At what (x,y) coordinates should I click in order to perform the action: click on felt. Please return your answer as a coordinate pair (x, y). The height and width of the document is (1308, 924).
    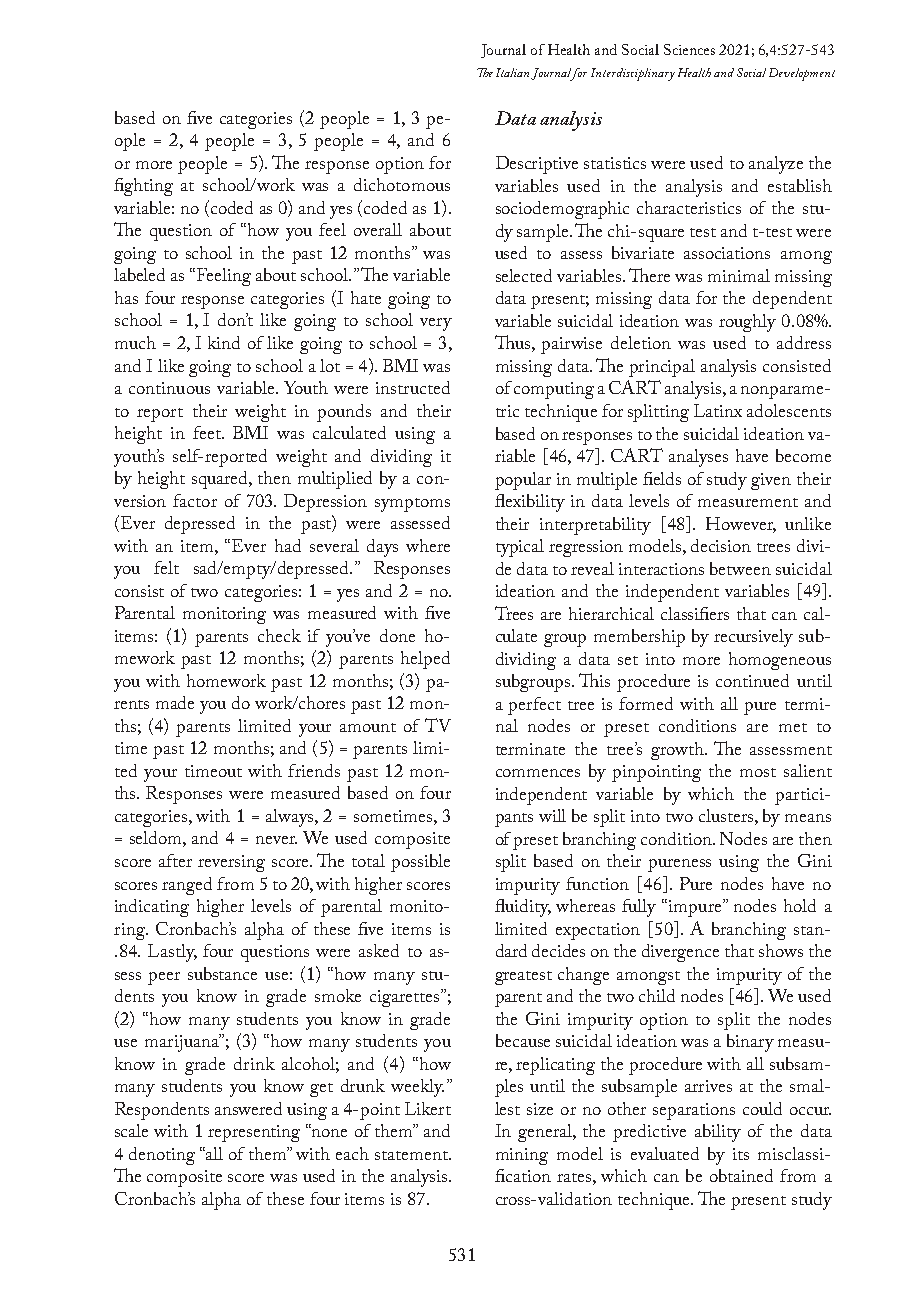
    Looking at the image, I should click on (166, 567).
